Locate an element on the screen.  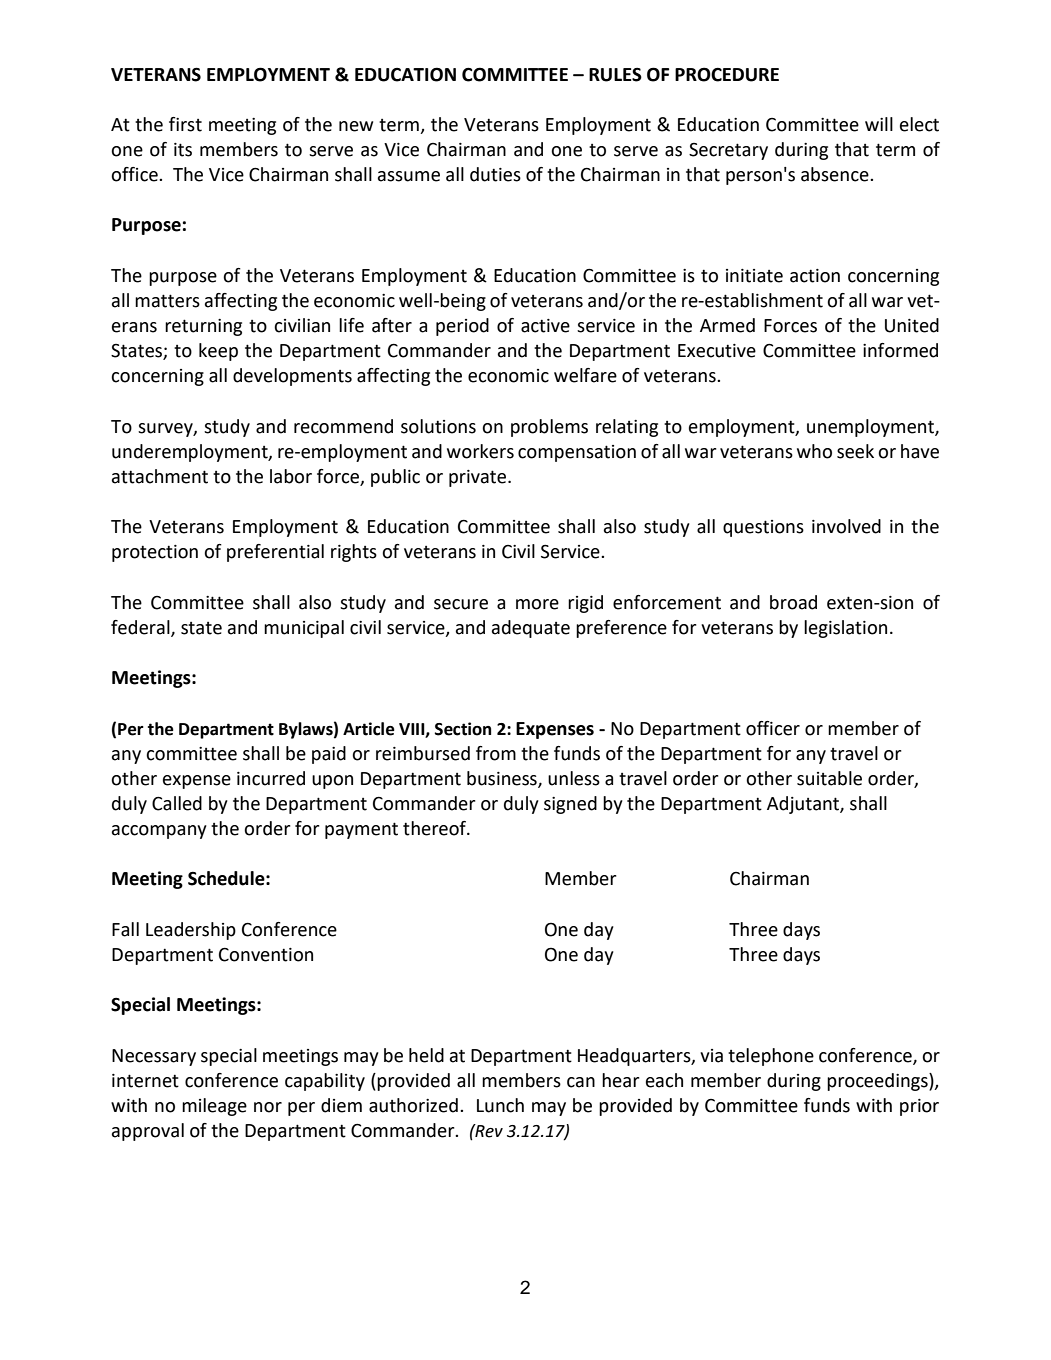
broad is located at coordinates (793, 602).
